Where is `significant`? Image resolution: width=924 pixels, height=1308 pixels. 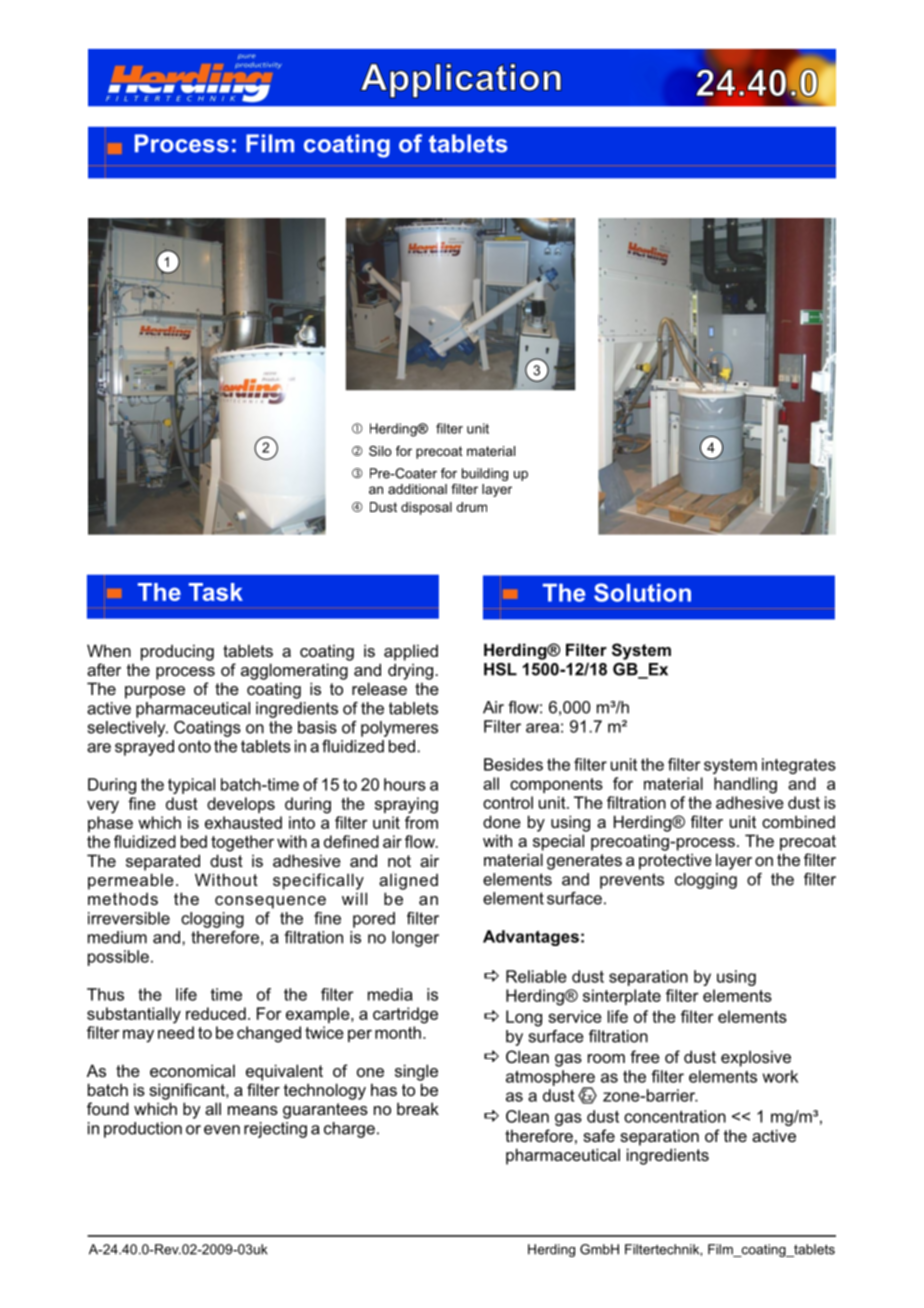 significant is located at coordinates (188, 1091).
